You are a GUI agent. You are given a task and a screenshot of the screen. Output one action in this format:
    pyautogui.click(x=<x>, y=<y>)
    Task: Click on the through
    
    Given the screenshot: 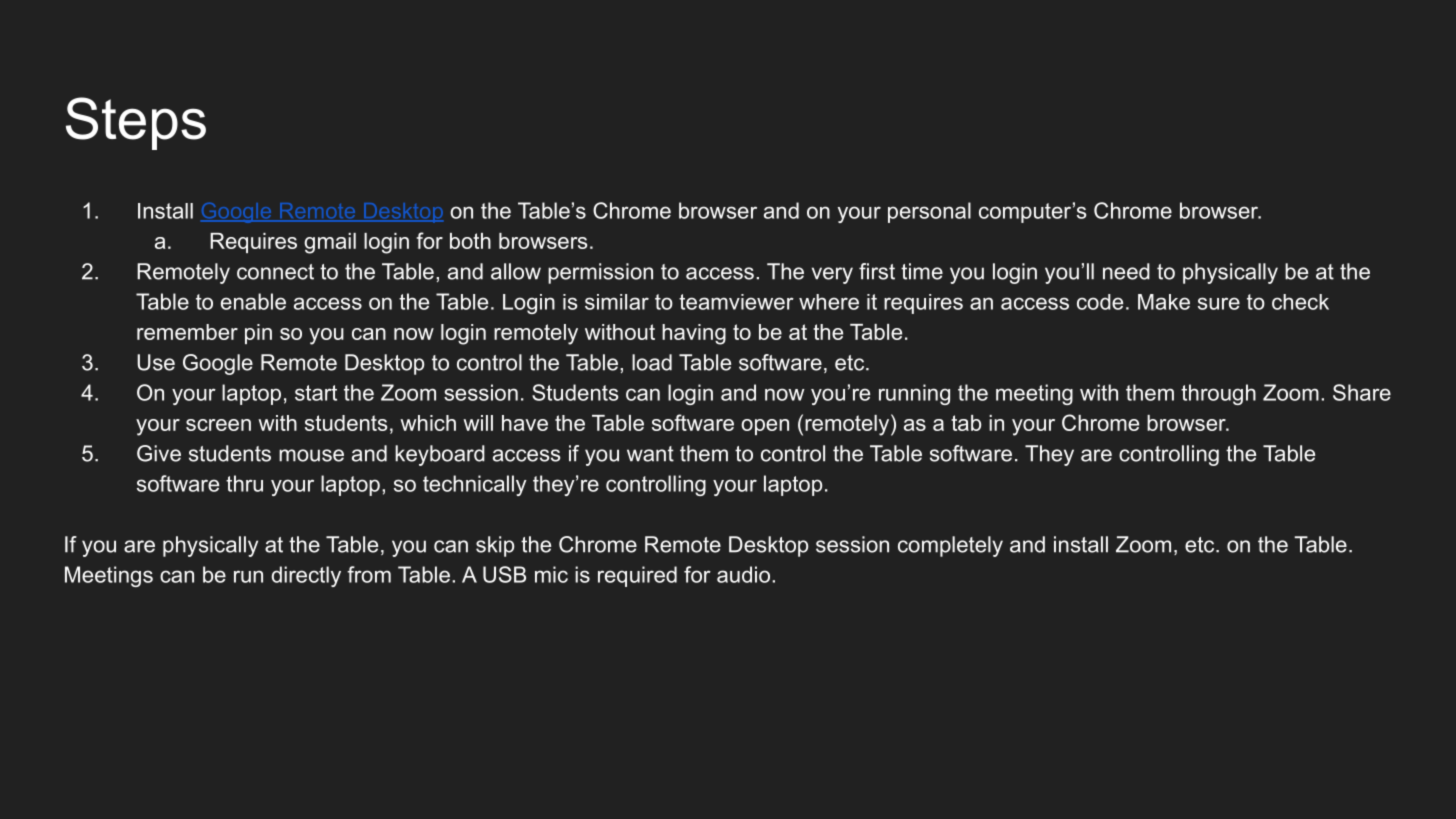 What is the action you would take?
    pyautogui.click(x=1218, y=394)
